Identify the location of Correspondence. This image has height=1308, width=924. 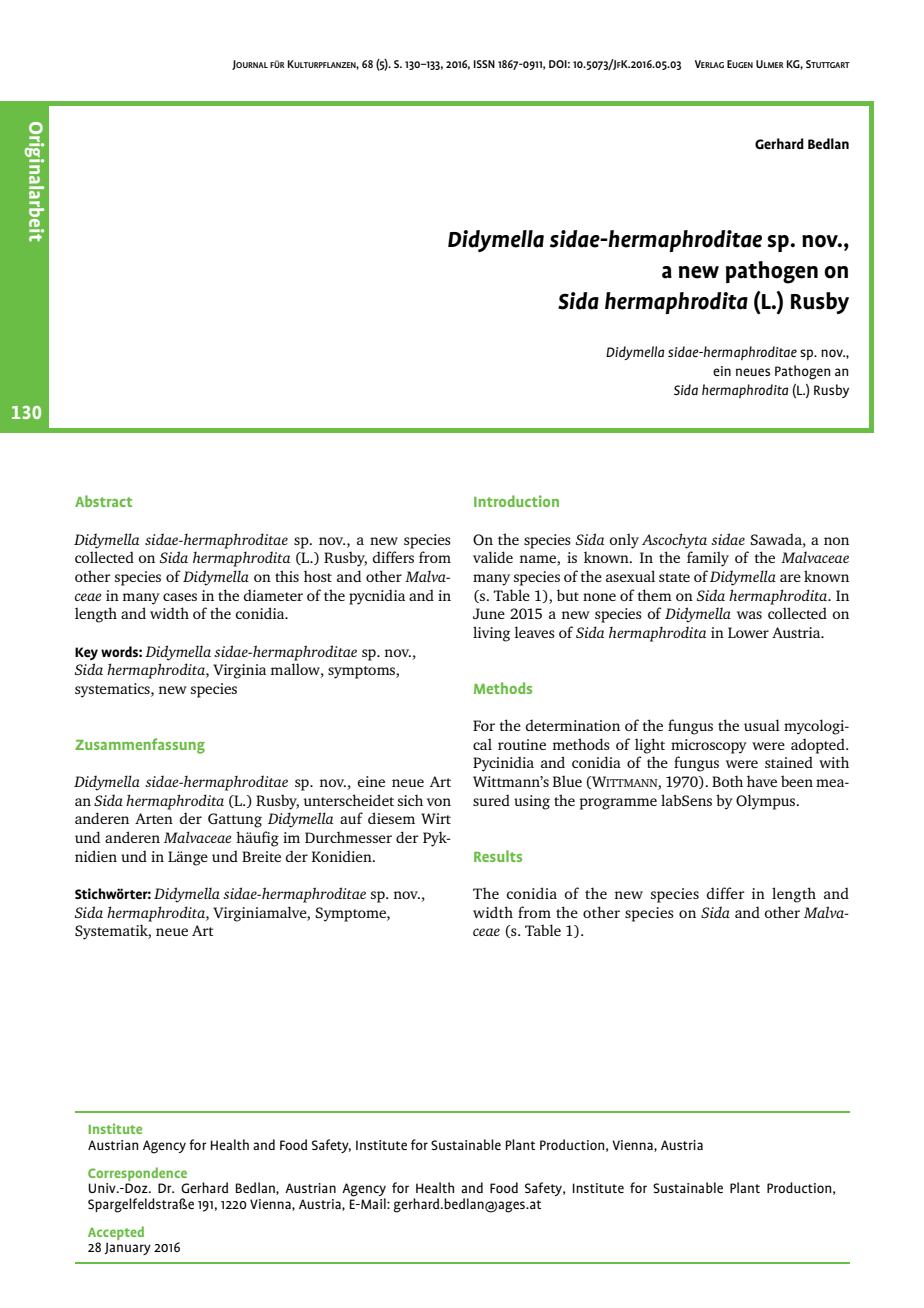
(137, 1174).
